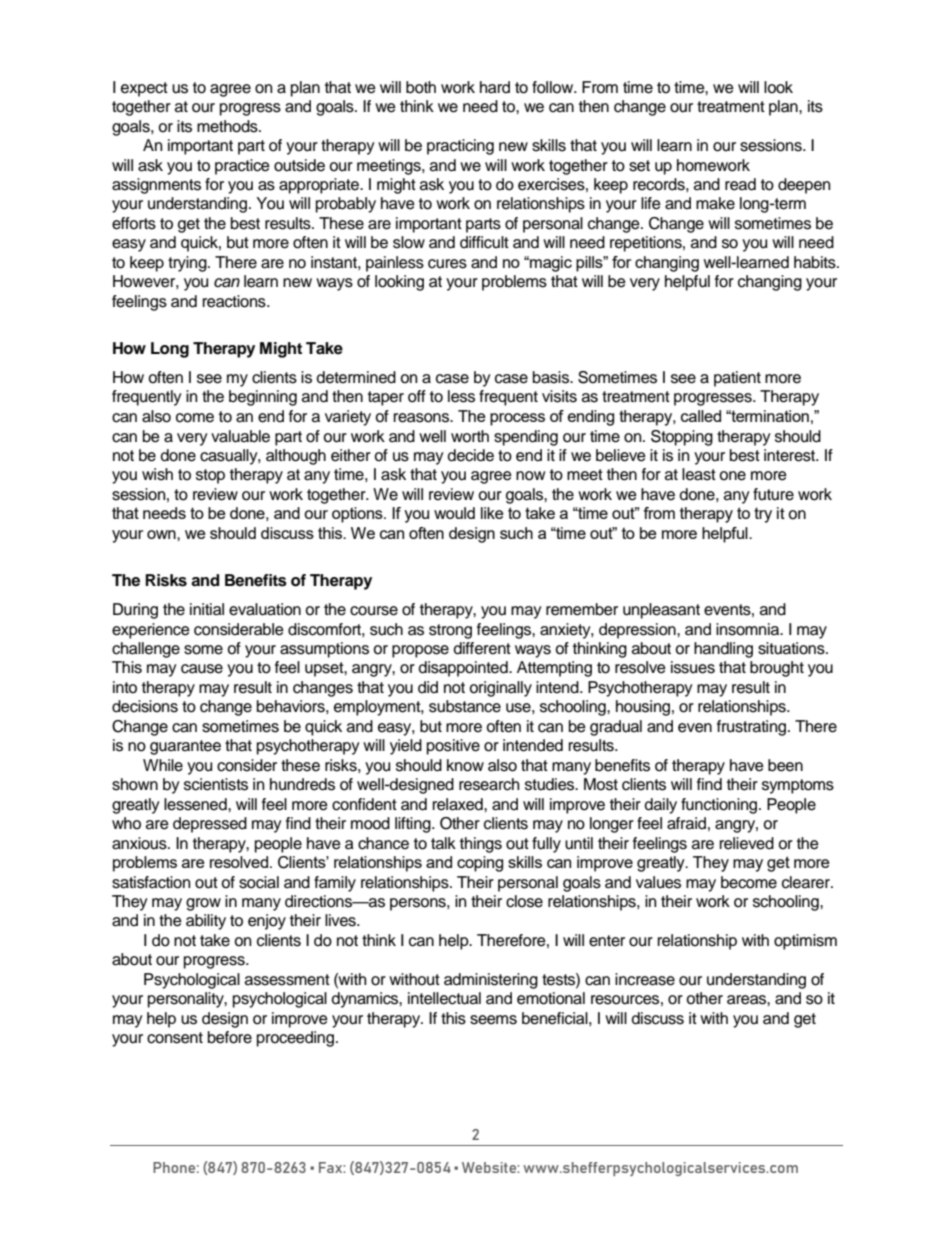  Describe the element at coordinates (460, 147) in the document. I see `practicing` at that location.
